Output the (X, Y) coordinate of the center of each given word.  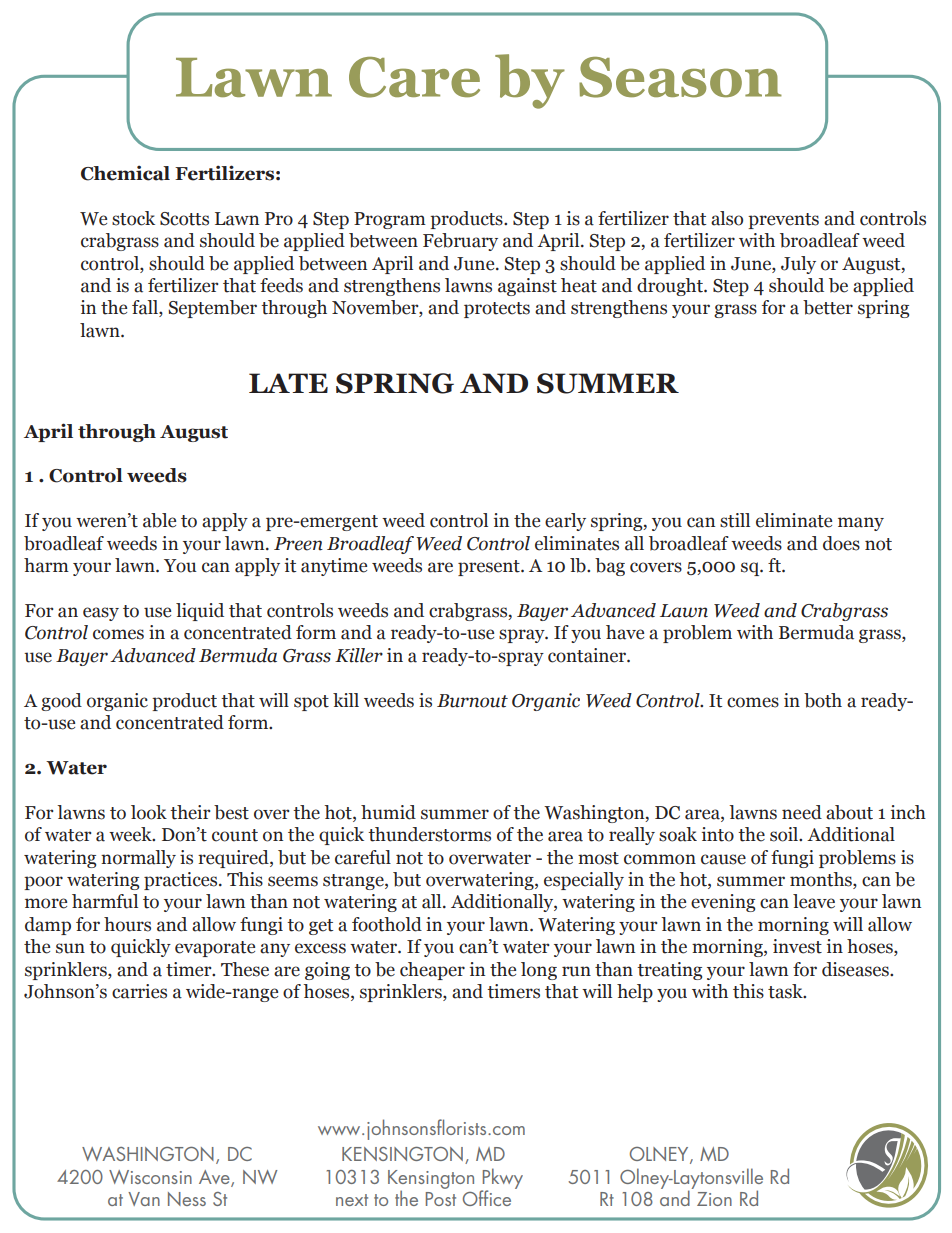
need (802, 812)
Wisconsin (150, 1177)
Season (680, 77)
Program (390, 220)
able (159, 520)
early (565, 522)
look (149, 812)
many (861, 524)
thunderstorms (429, 834)
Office (487, 1198)
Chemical (125, 173)
